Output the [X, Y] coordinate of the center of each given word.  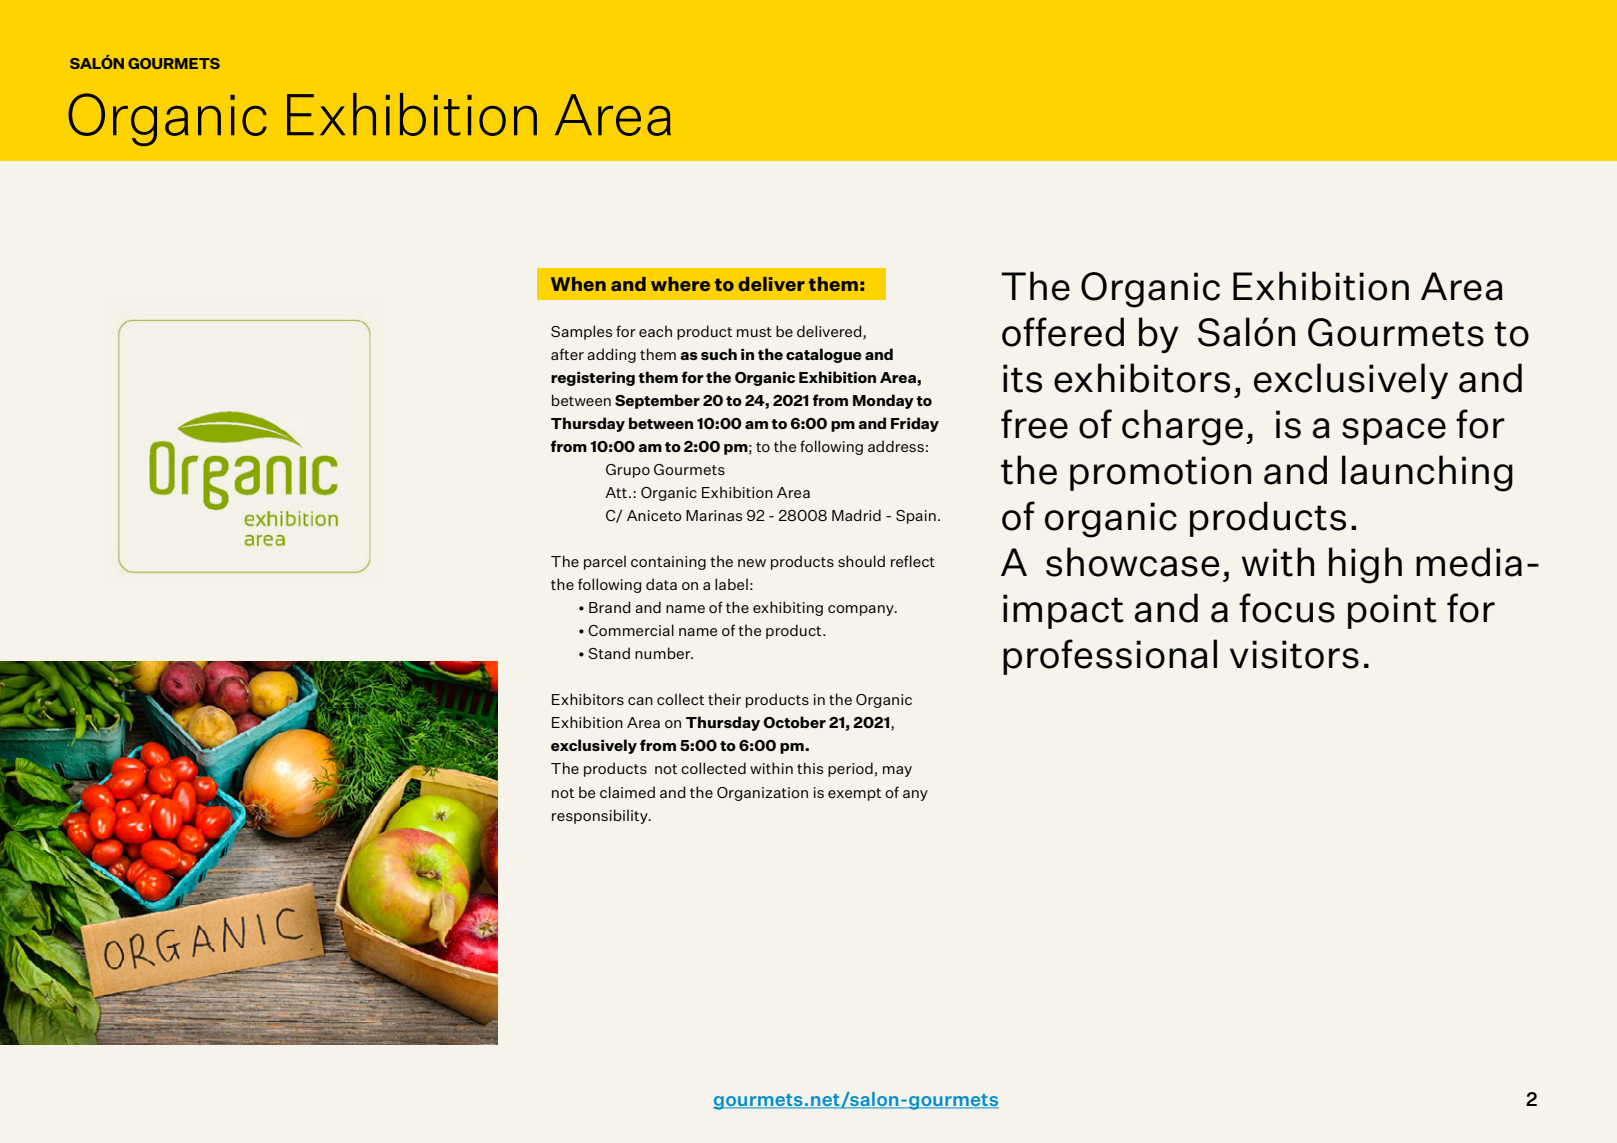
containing [668, 563]
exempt [854, 794]
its [1022, 378]
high [1365, 565]
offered [1063, 332]
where [680, 284]
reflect [913, 561]
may [897, 771]
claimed [627, 792]
